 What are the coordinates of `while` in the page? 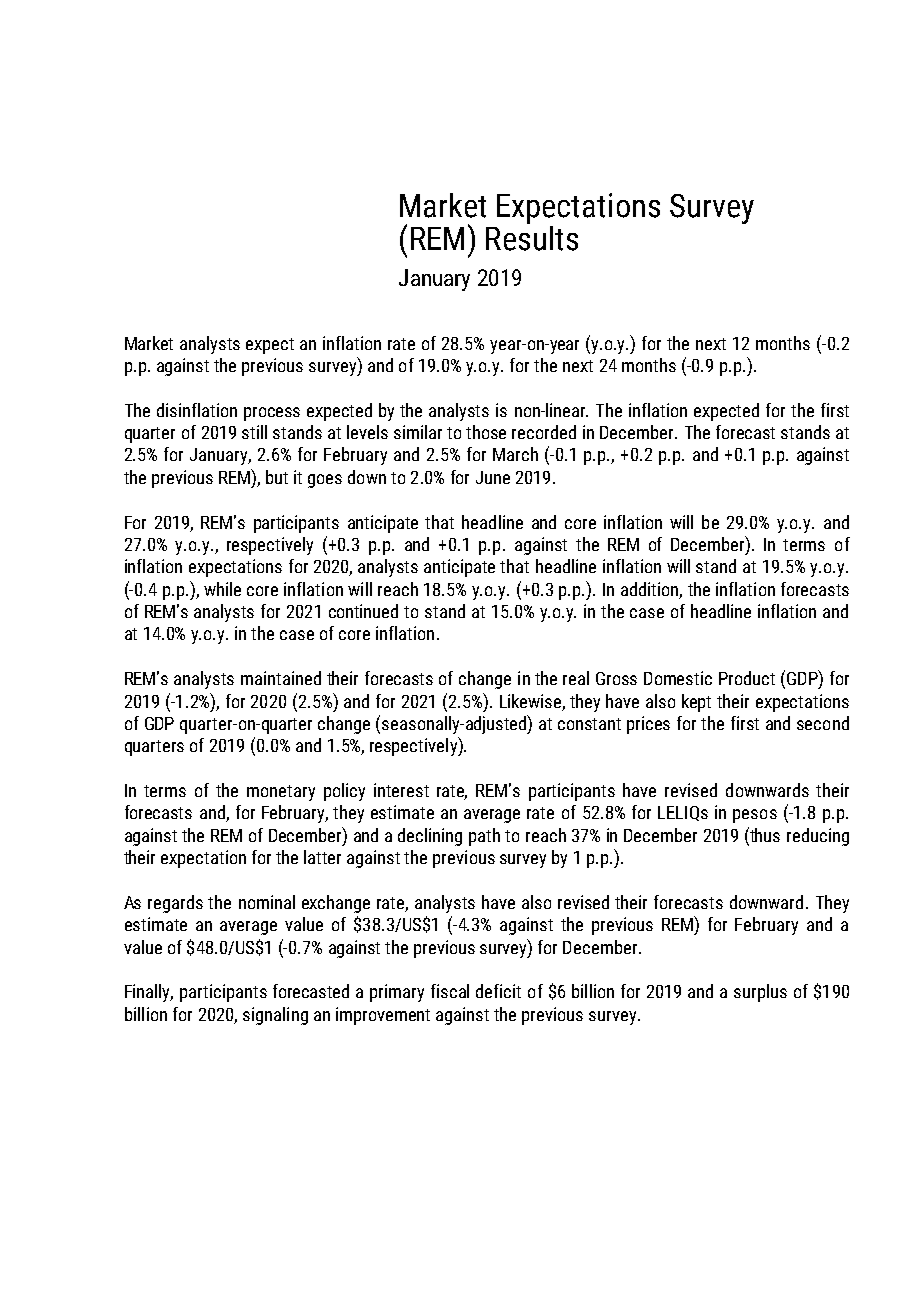 It's located at (222, 589).
